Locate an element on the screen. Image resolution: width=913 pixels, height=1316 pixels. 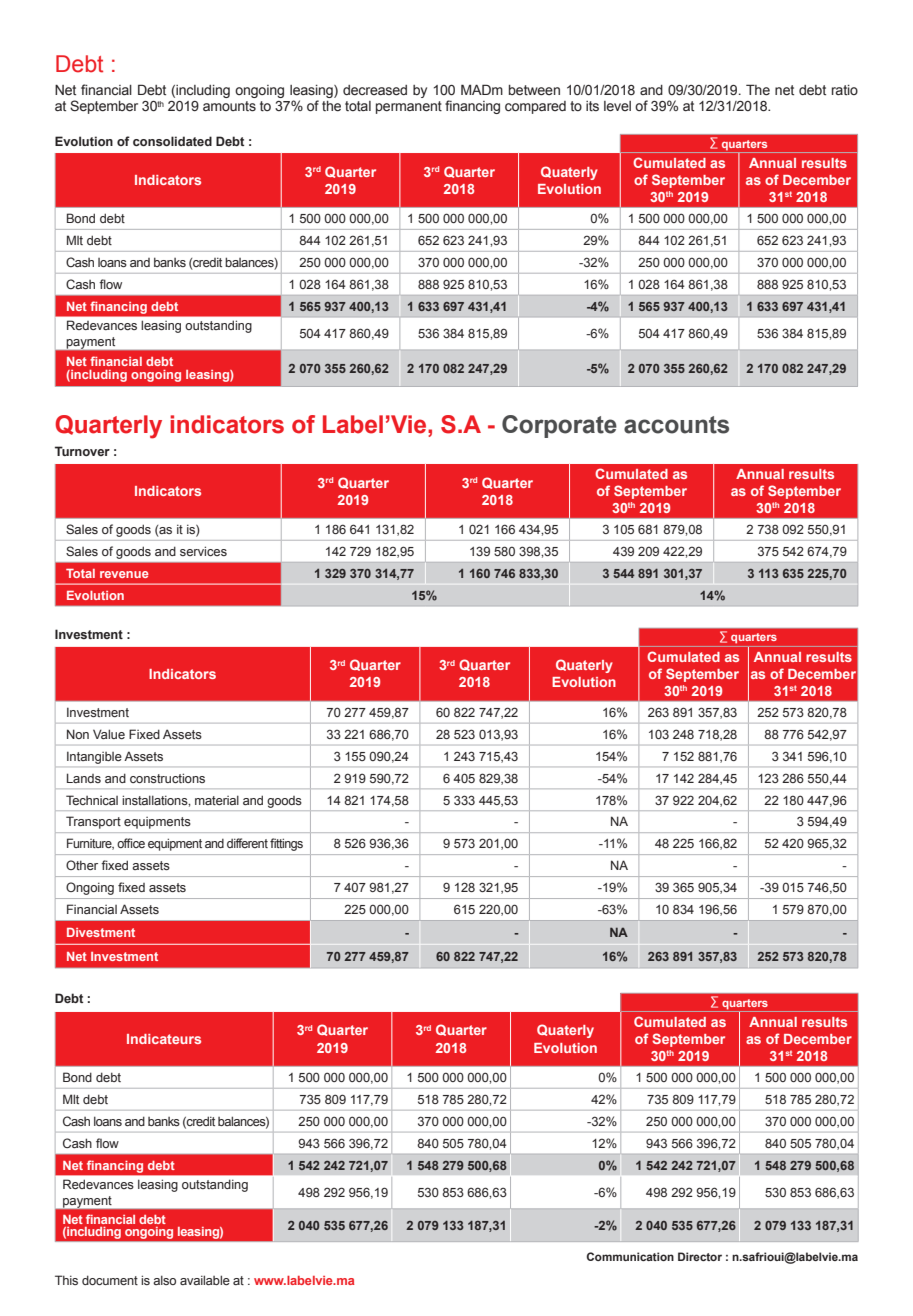
ratio is located at coordinates (845, 90).
